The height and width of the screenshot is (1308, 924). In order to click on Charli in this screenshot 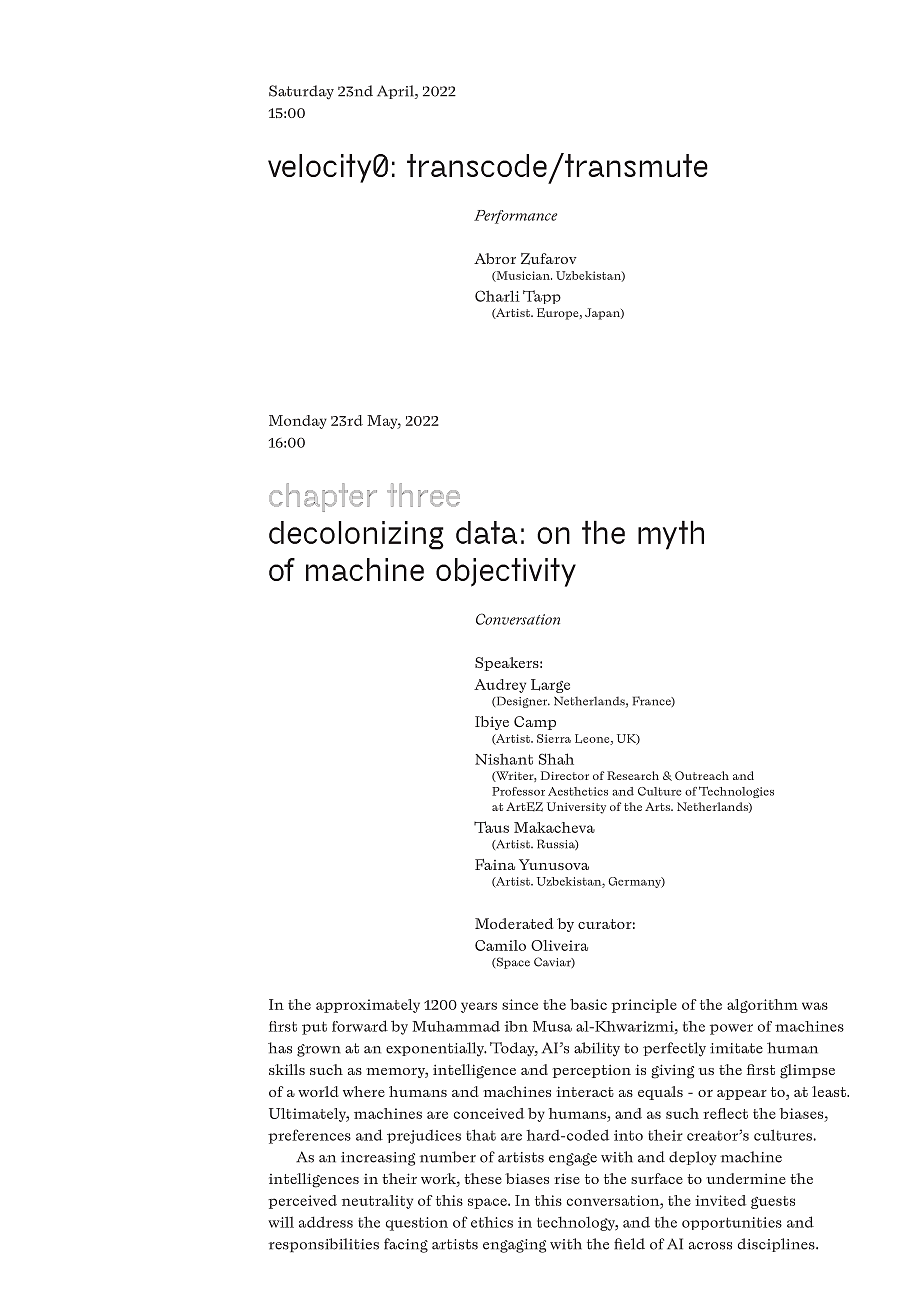, I will do `click(497, 296)`.
